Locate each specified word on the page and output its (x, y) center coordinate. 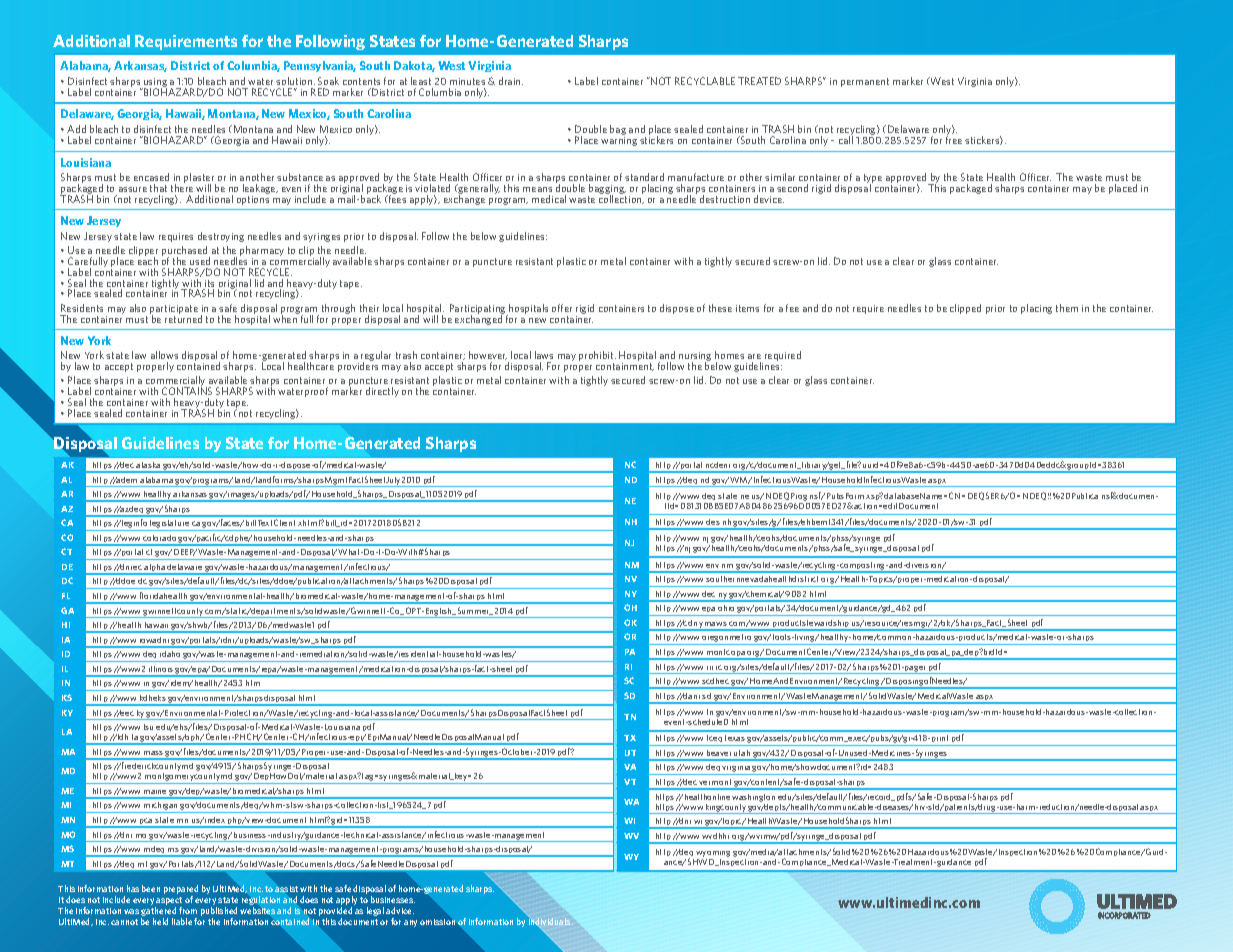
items (747, 308)
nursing (695, 358)
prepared (181, 891)
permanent (865, 82)
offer (562, 308)
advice (400, 910)
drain (511, 81)
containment (625, 367)
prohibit (597, 357)
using (154, 84)
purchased (186, 252)
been (151, 888)
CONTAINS (187, 391)
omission (437, 922)
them (1067, 308)
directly (382, 392)
